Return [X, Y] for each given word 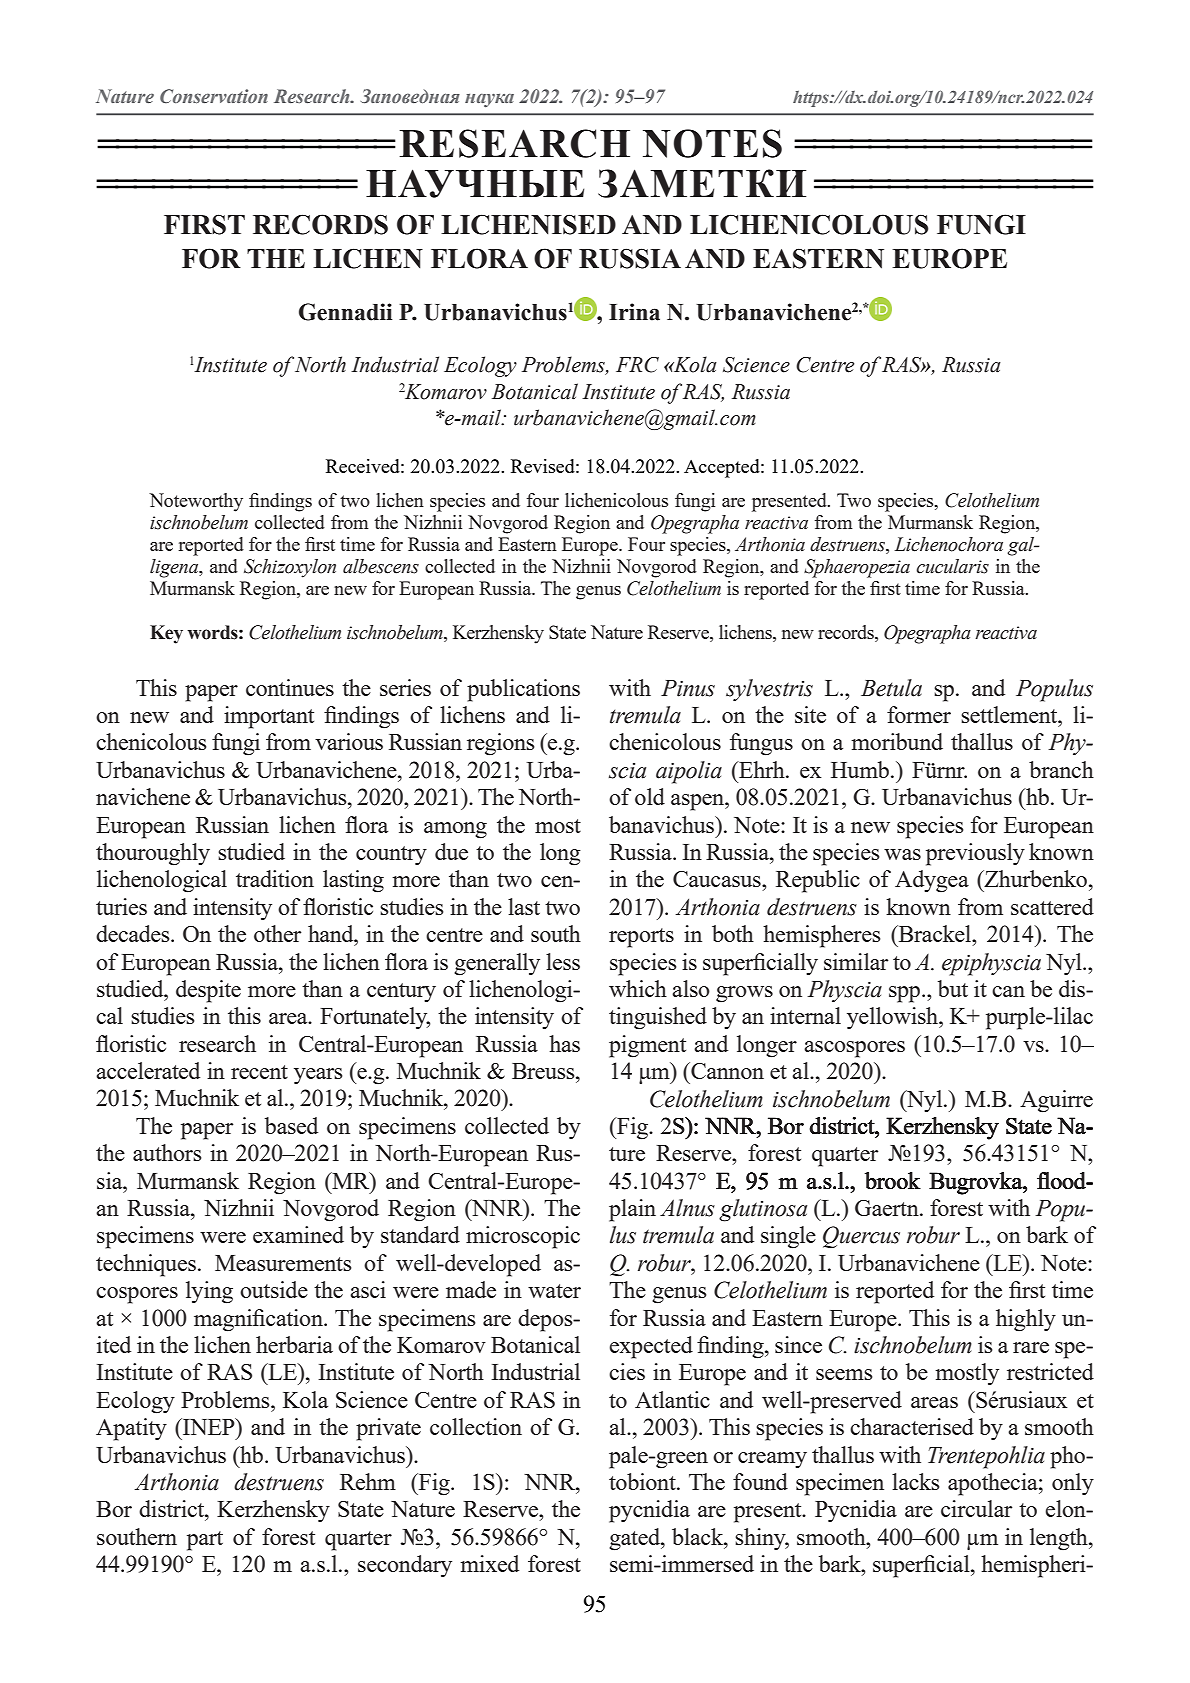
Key [166, 634]
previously [975, 854]
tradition [275, 878]
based [291, 1125]
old [650, 796]
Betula [891, 688]
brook [893, 1180]
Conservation [214, 96]
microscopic [523, 1237]
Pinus [688, 688]
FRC [637, 365]
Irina [634, 312]
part [205, 1541]
